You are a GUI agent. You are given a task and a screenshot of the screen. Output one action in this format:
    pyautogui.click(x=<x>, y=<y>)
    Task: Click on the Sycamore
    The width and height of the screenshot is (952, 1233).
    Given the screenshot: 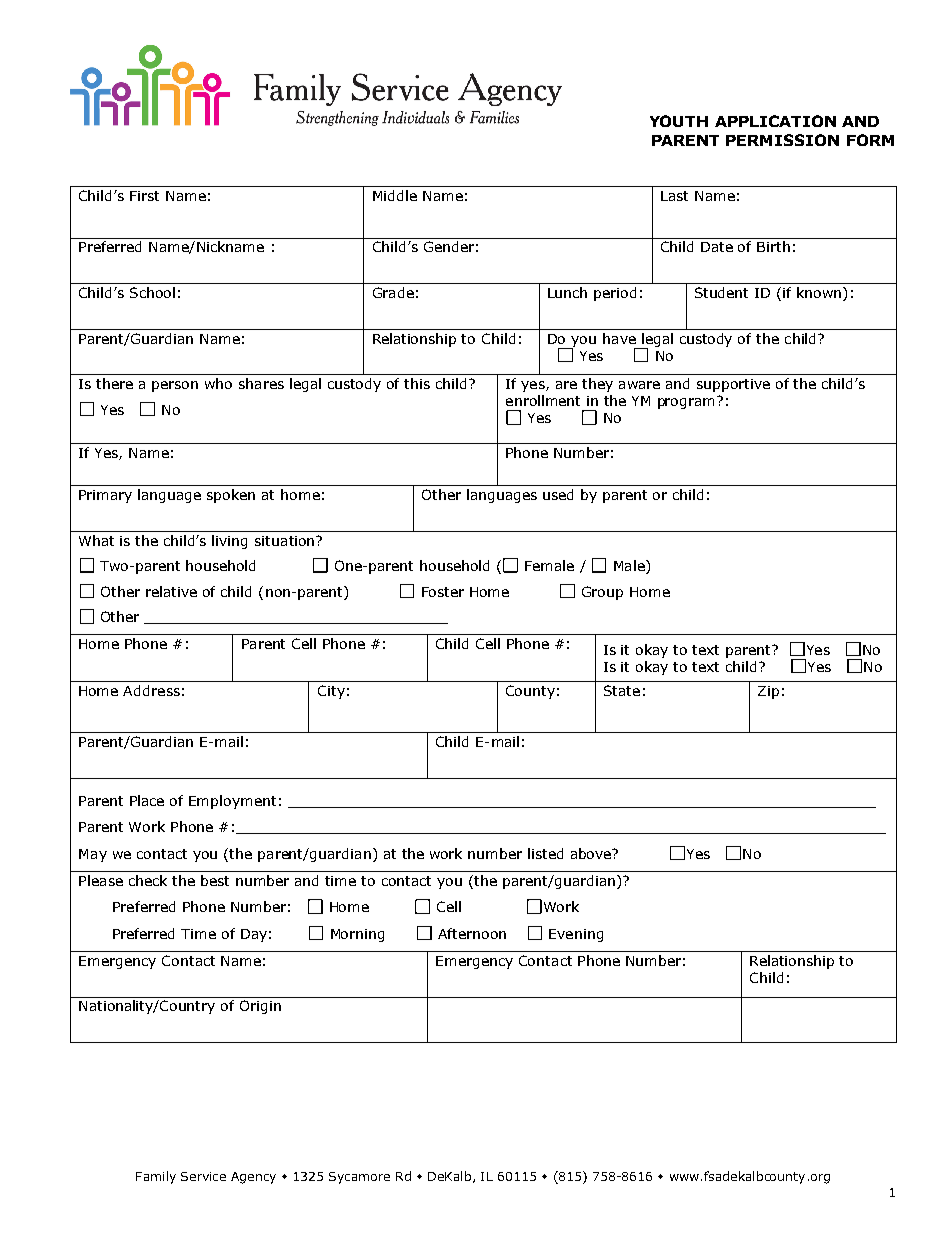 What is the action you would take?
    pyautogui.click(x=359, y=1178)
